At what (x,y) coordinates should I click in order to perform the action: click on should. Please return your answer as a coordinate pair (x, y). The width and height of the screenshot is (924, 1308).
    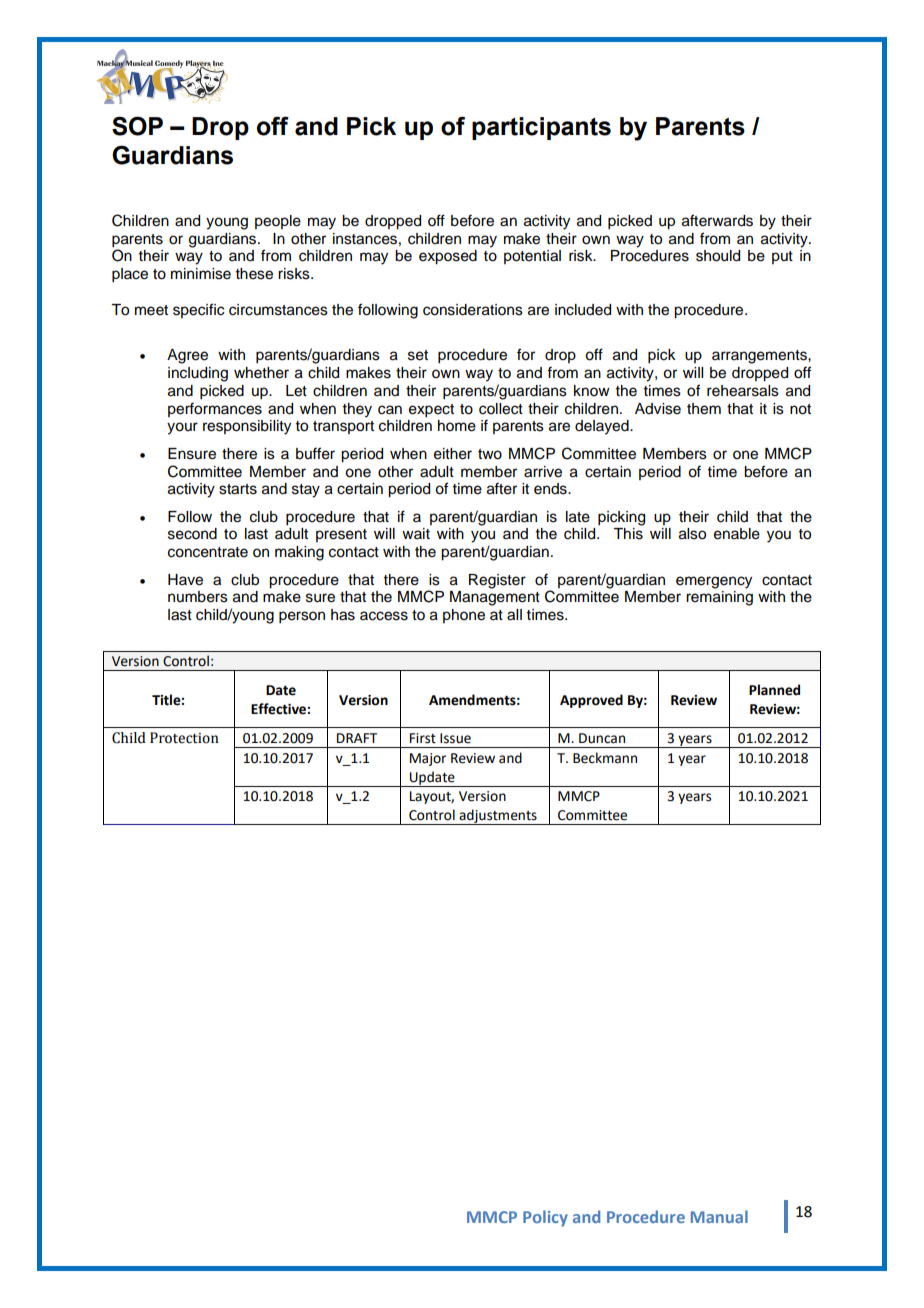
    Looking at the image, I should click on (718, 256).
